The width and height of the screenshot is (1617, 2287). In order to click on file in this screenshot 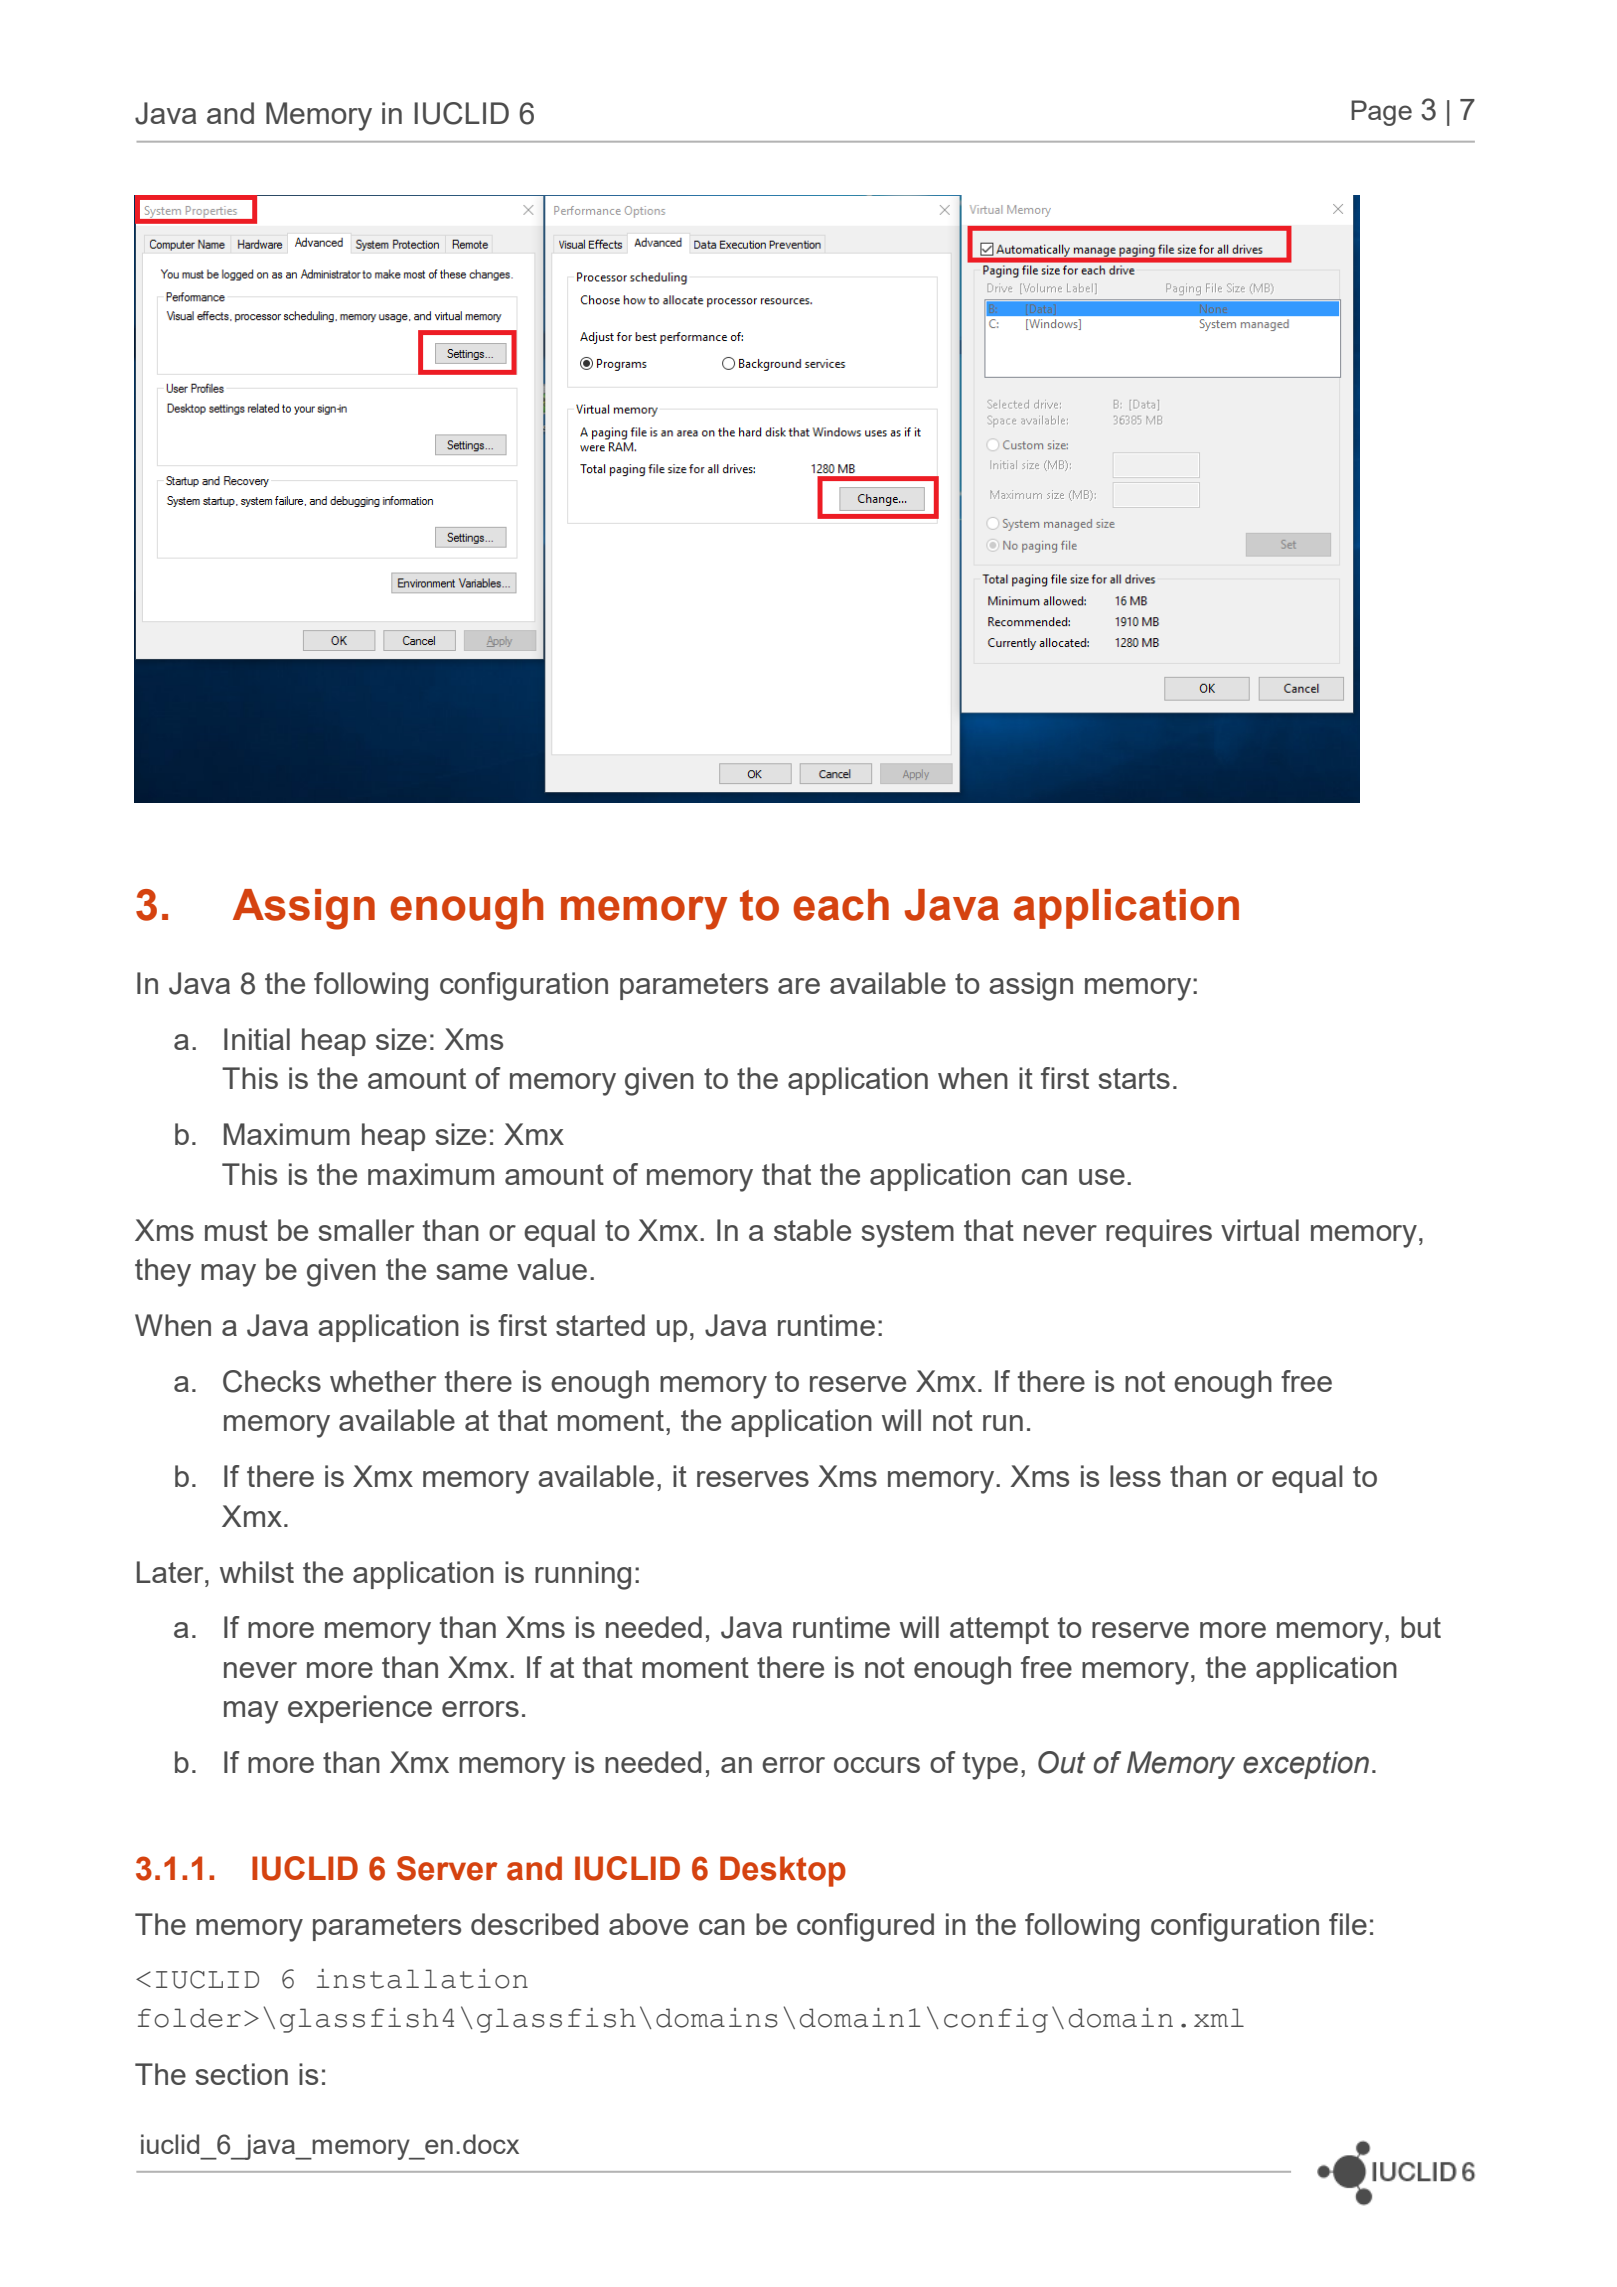, I will do `click(1348, 1924)`.
